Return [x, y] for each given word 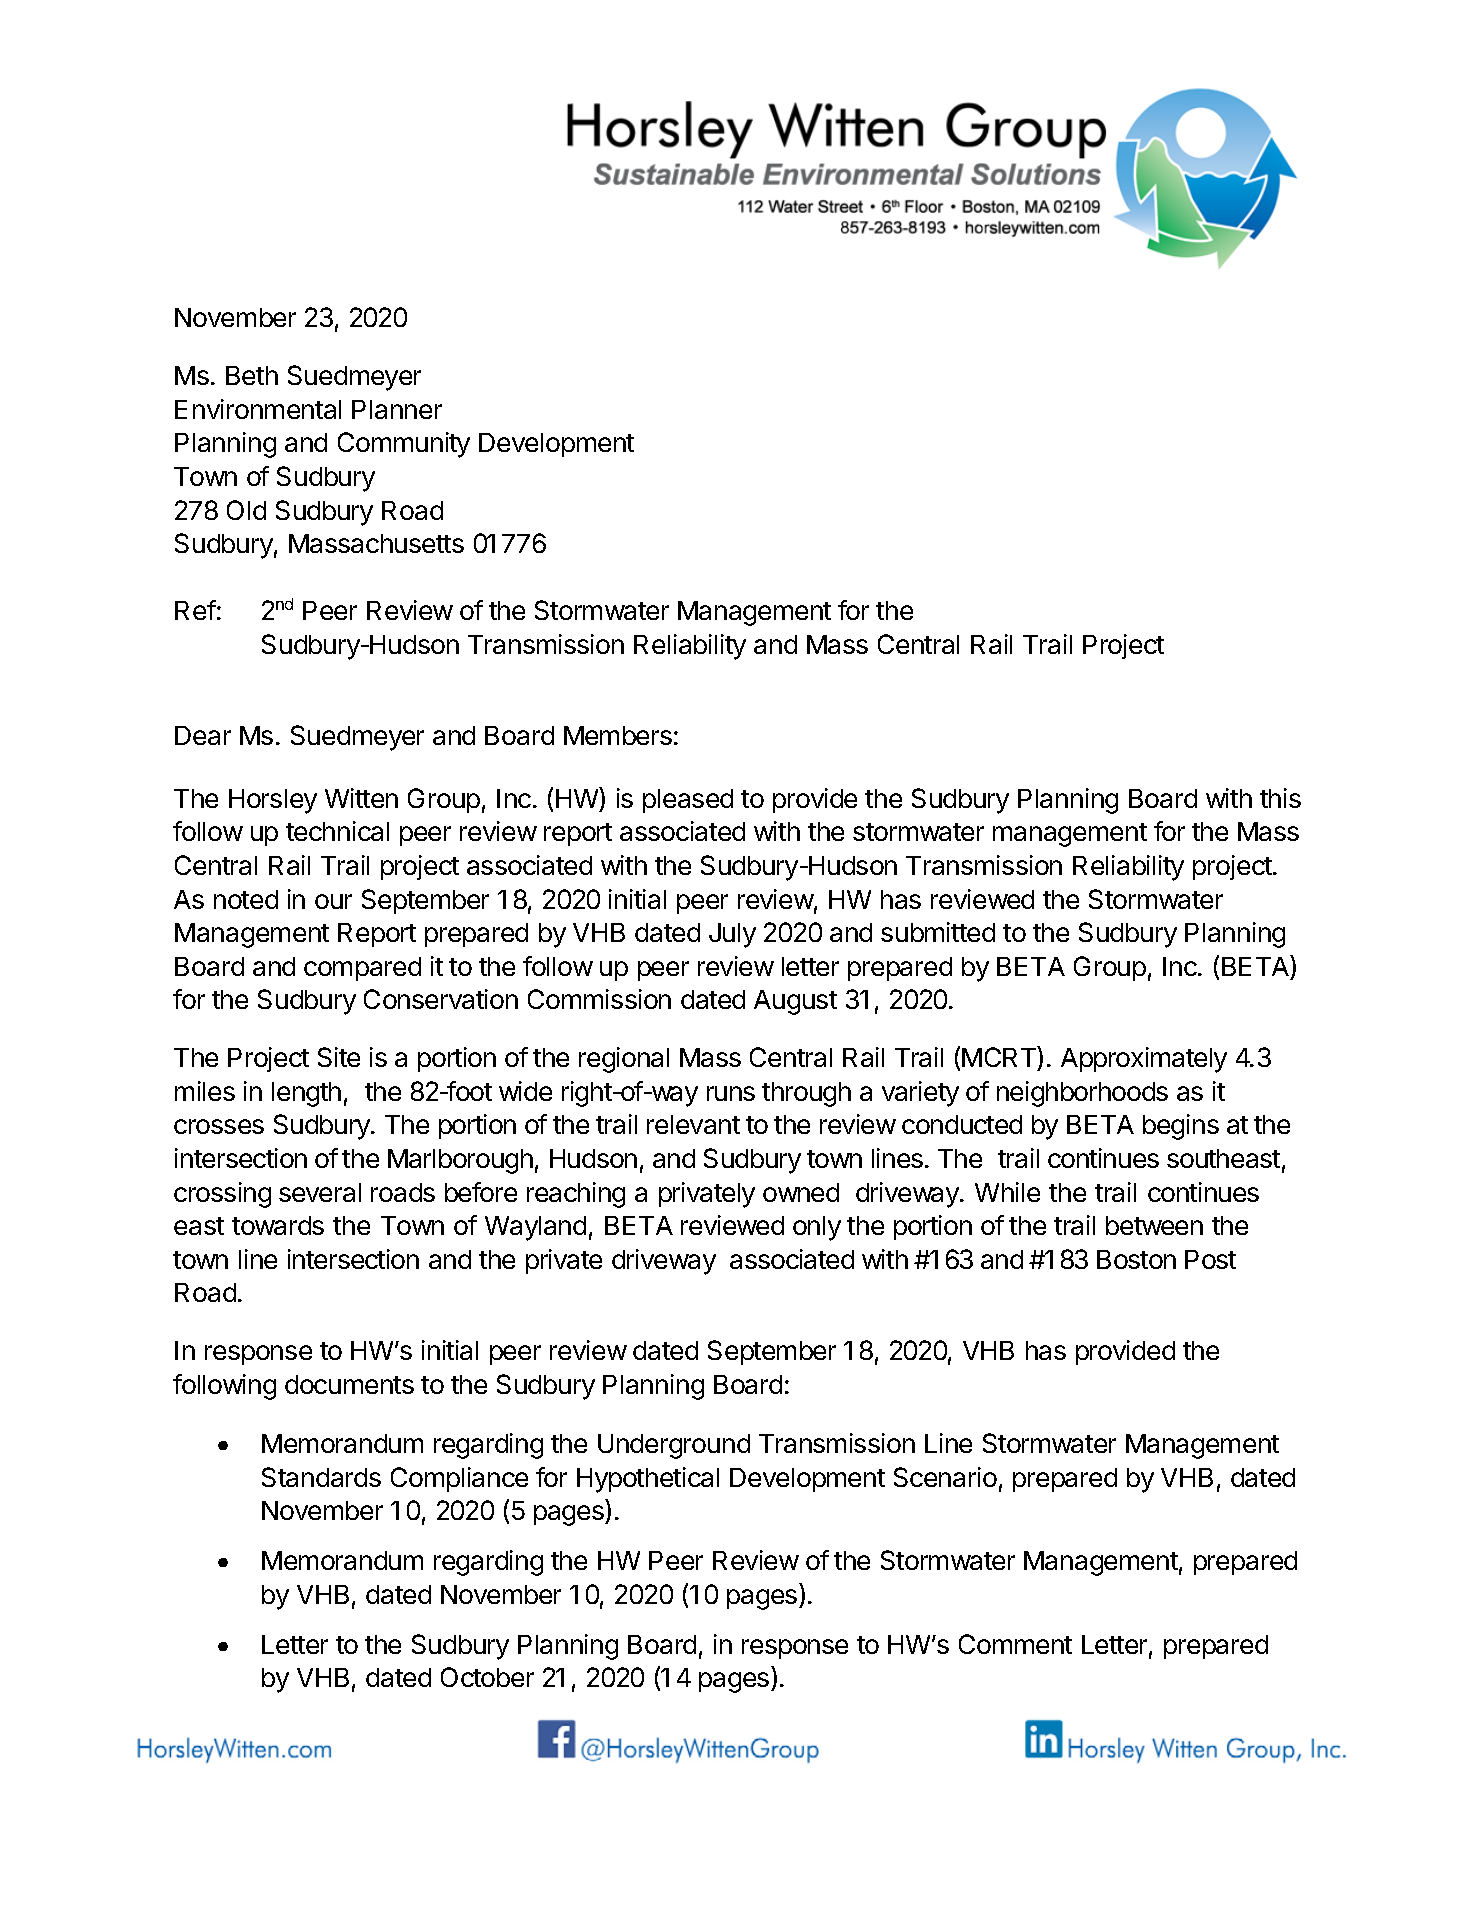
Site [339, 1057]
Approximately [1144, 1060]
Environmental [258, 409]
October [487, 1677]
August [795, 1002]
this [1280, 798]
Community [404, 445]
